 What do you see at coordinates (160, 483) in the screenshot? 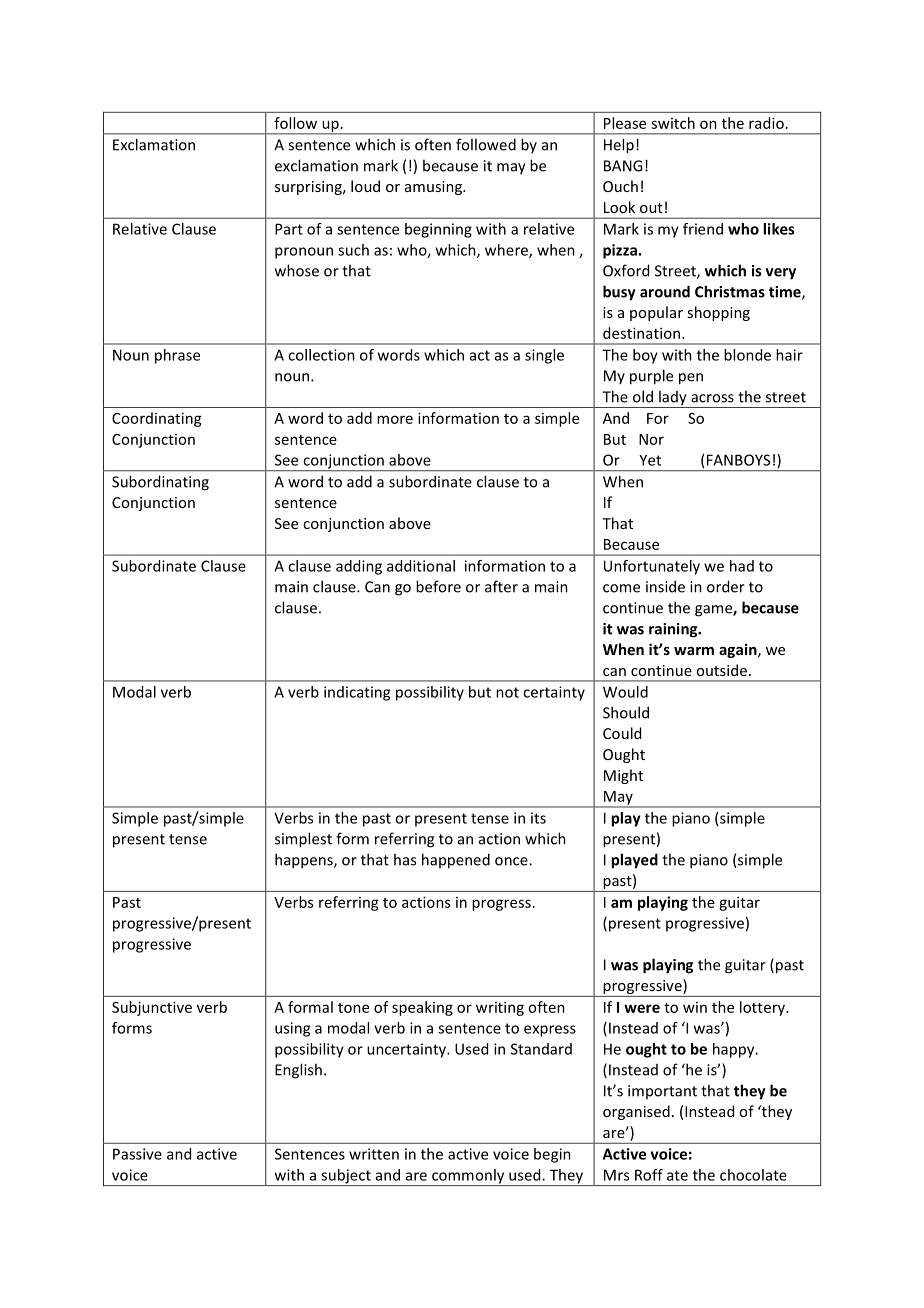
I see `Subordinating` at bounding box center [160, 483].
